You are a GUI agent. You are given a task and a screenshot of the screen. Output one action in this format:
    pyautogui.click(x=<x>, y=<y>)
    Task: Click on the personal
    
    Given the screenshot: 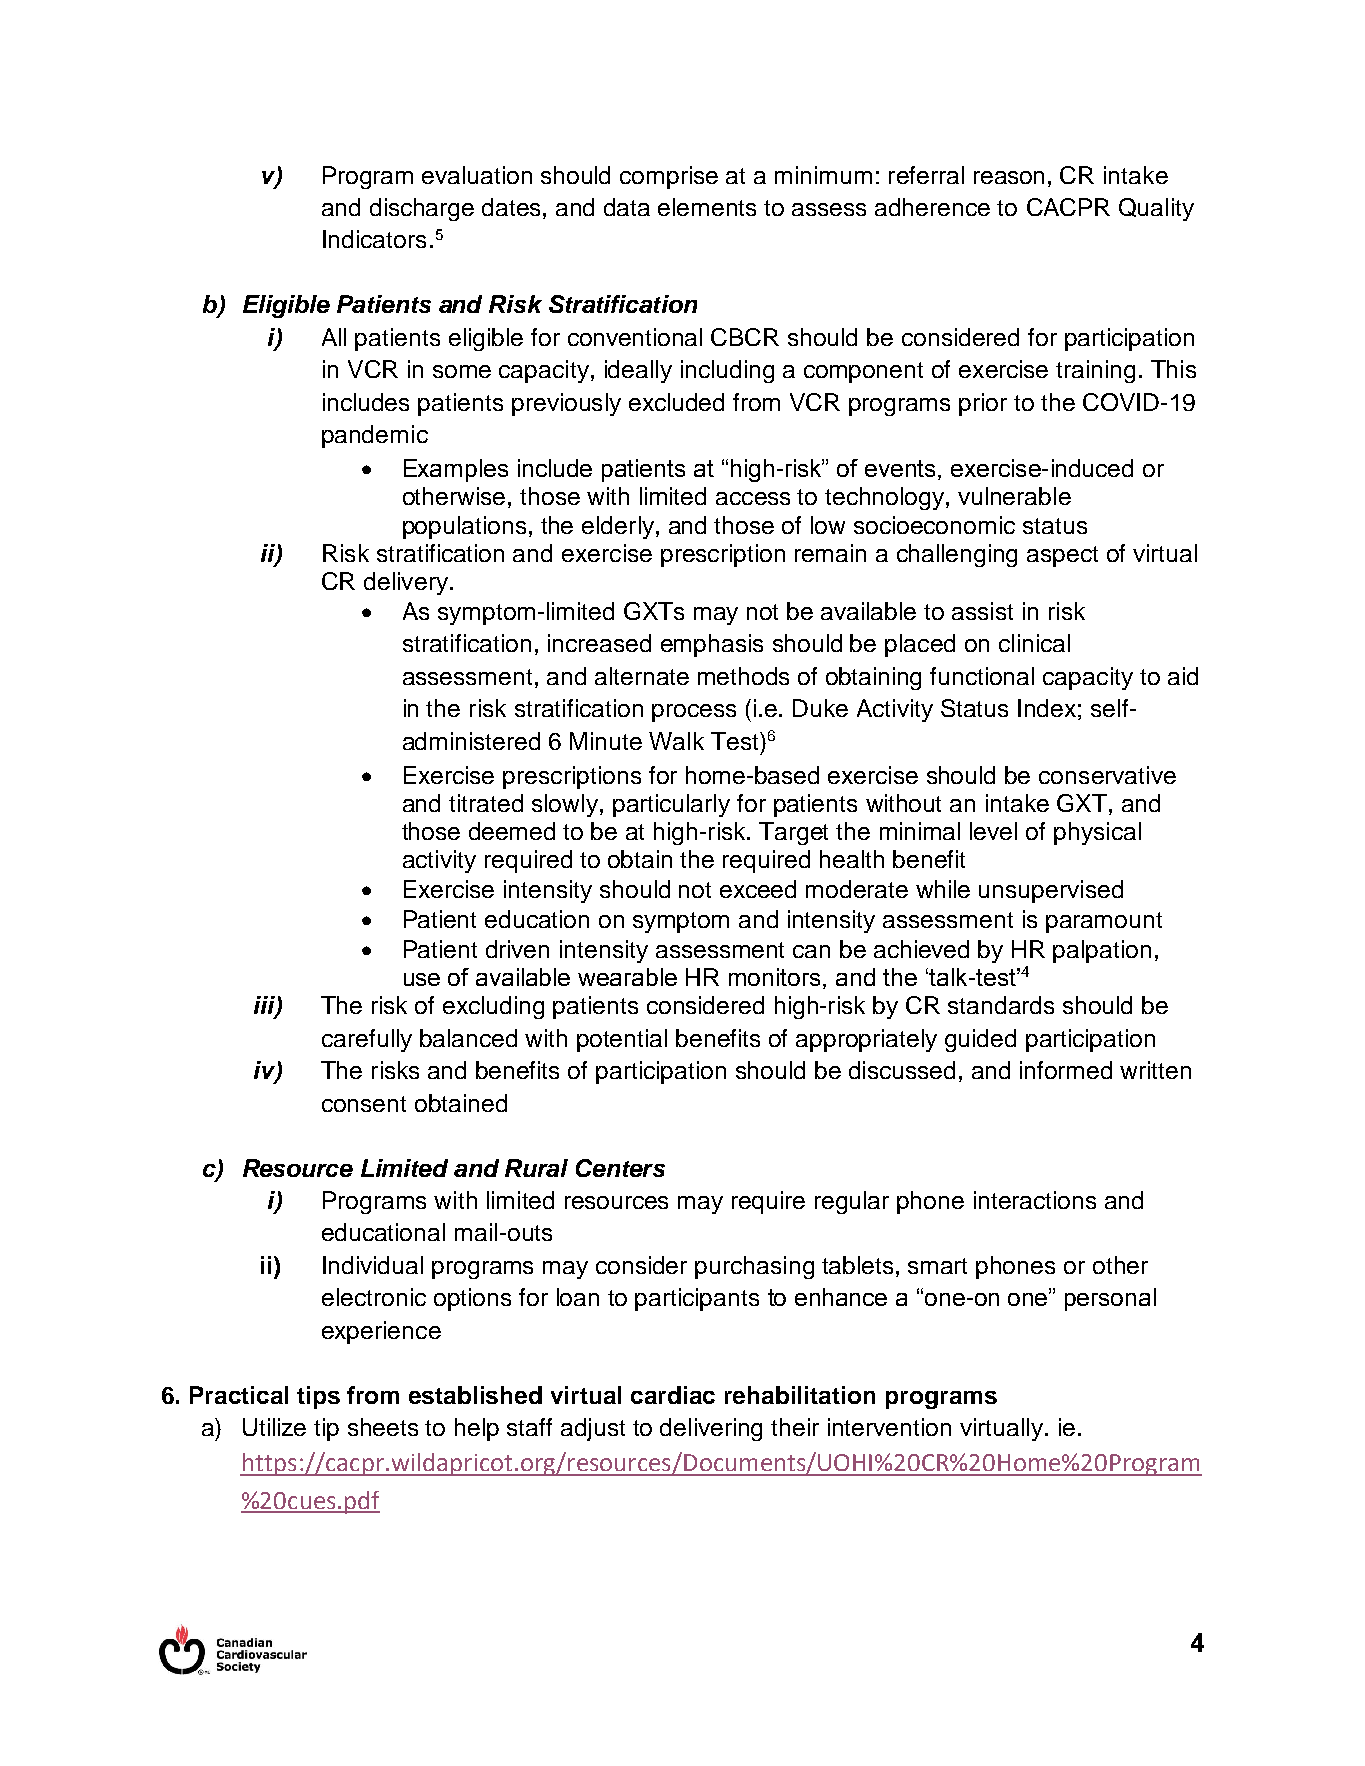 What is the action you would take?
    pyautogui.click(x=1110, y=1299)
